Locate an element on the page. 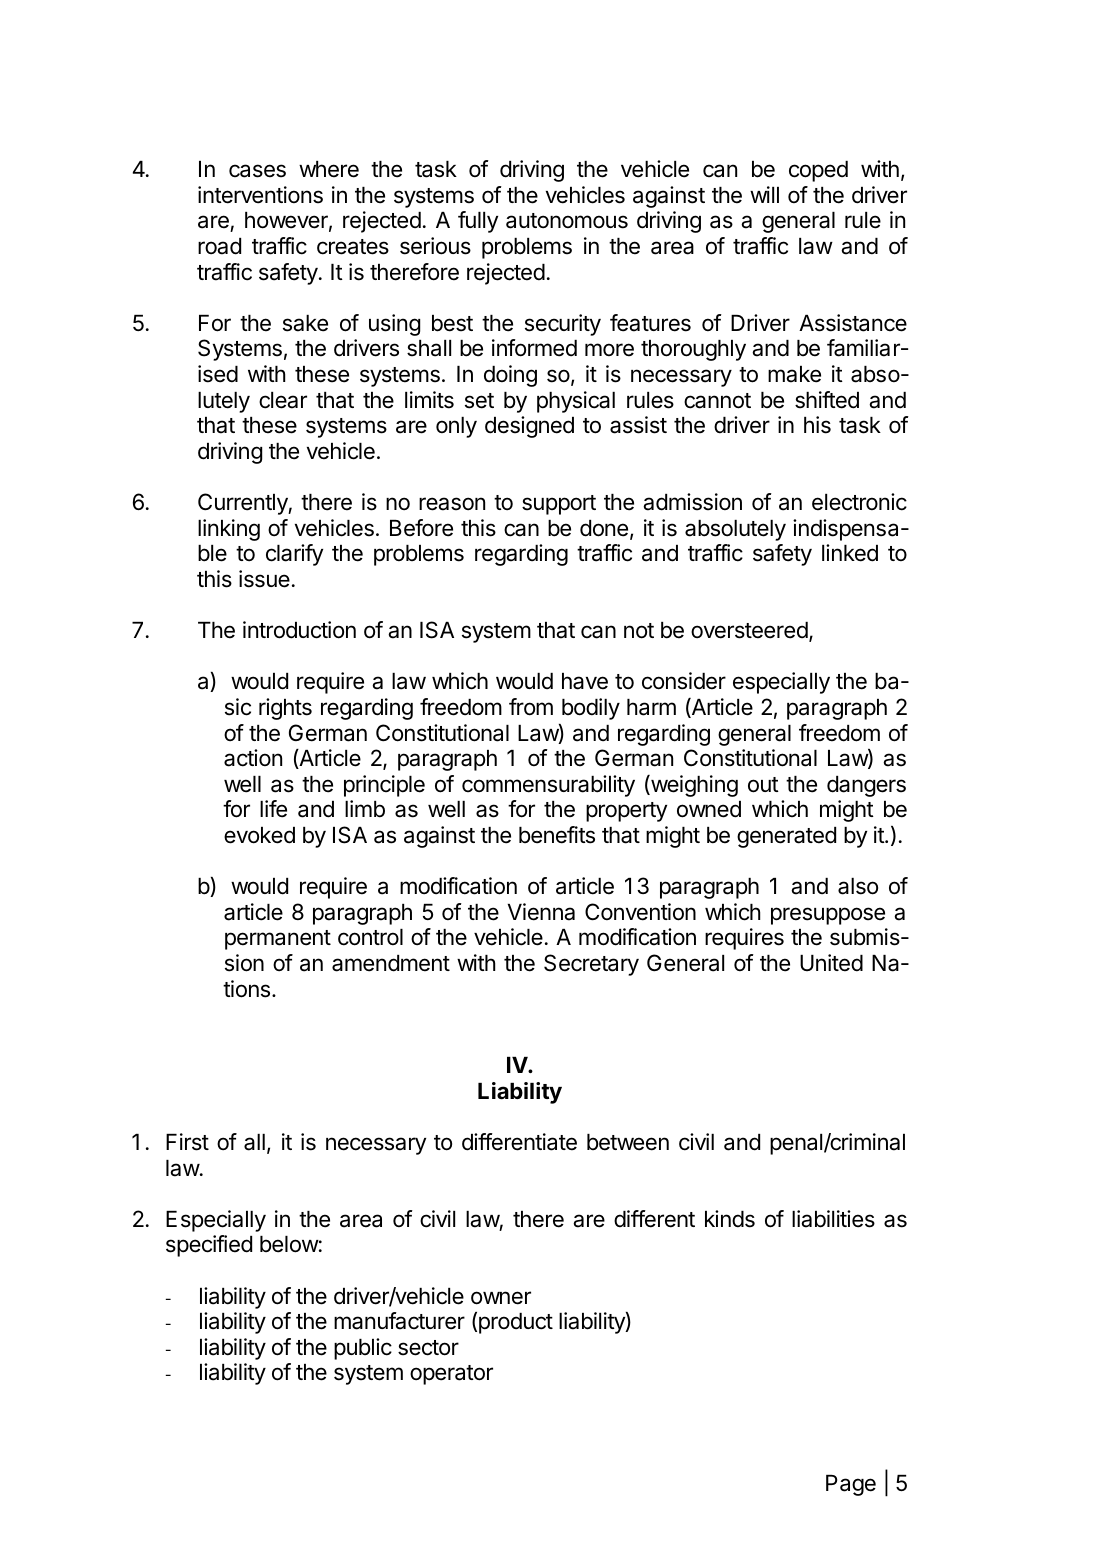 The image size is (1104, 1562). between is located at coordinates (628, 1142).
